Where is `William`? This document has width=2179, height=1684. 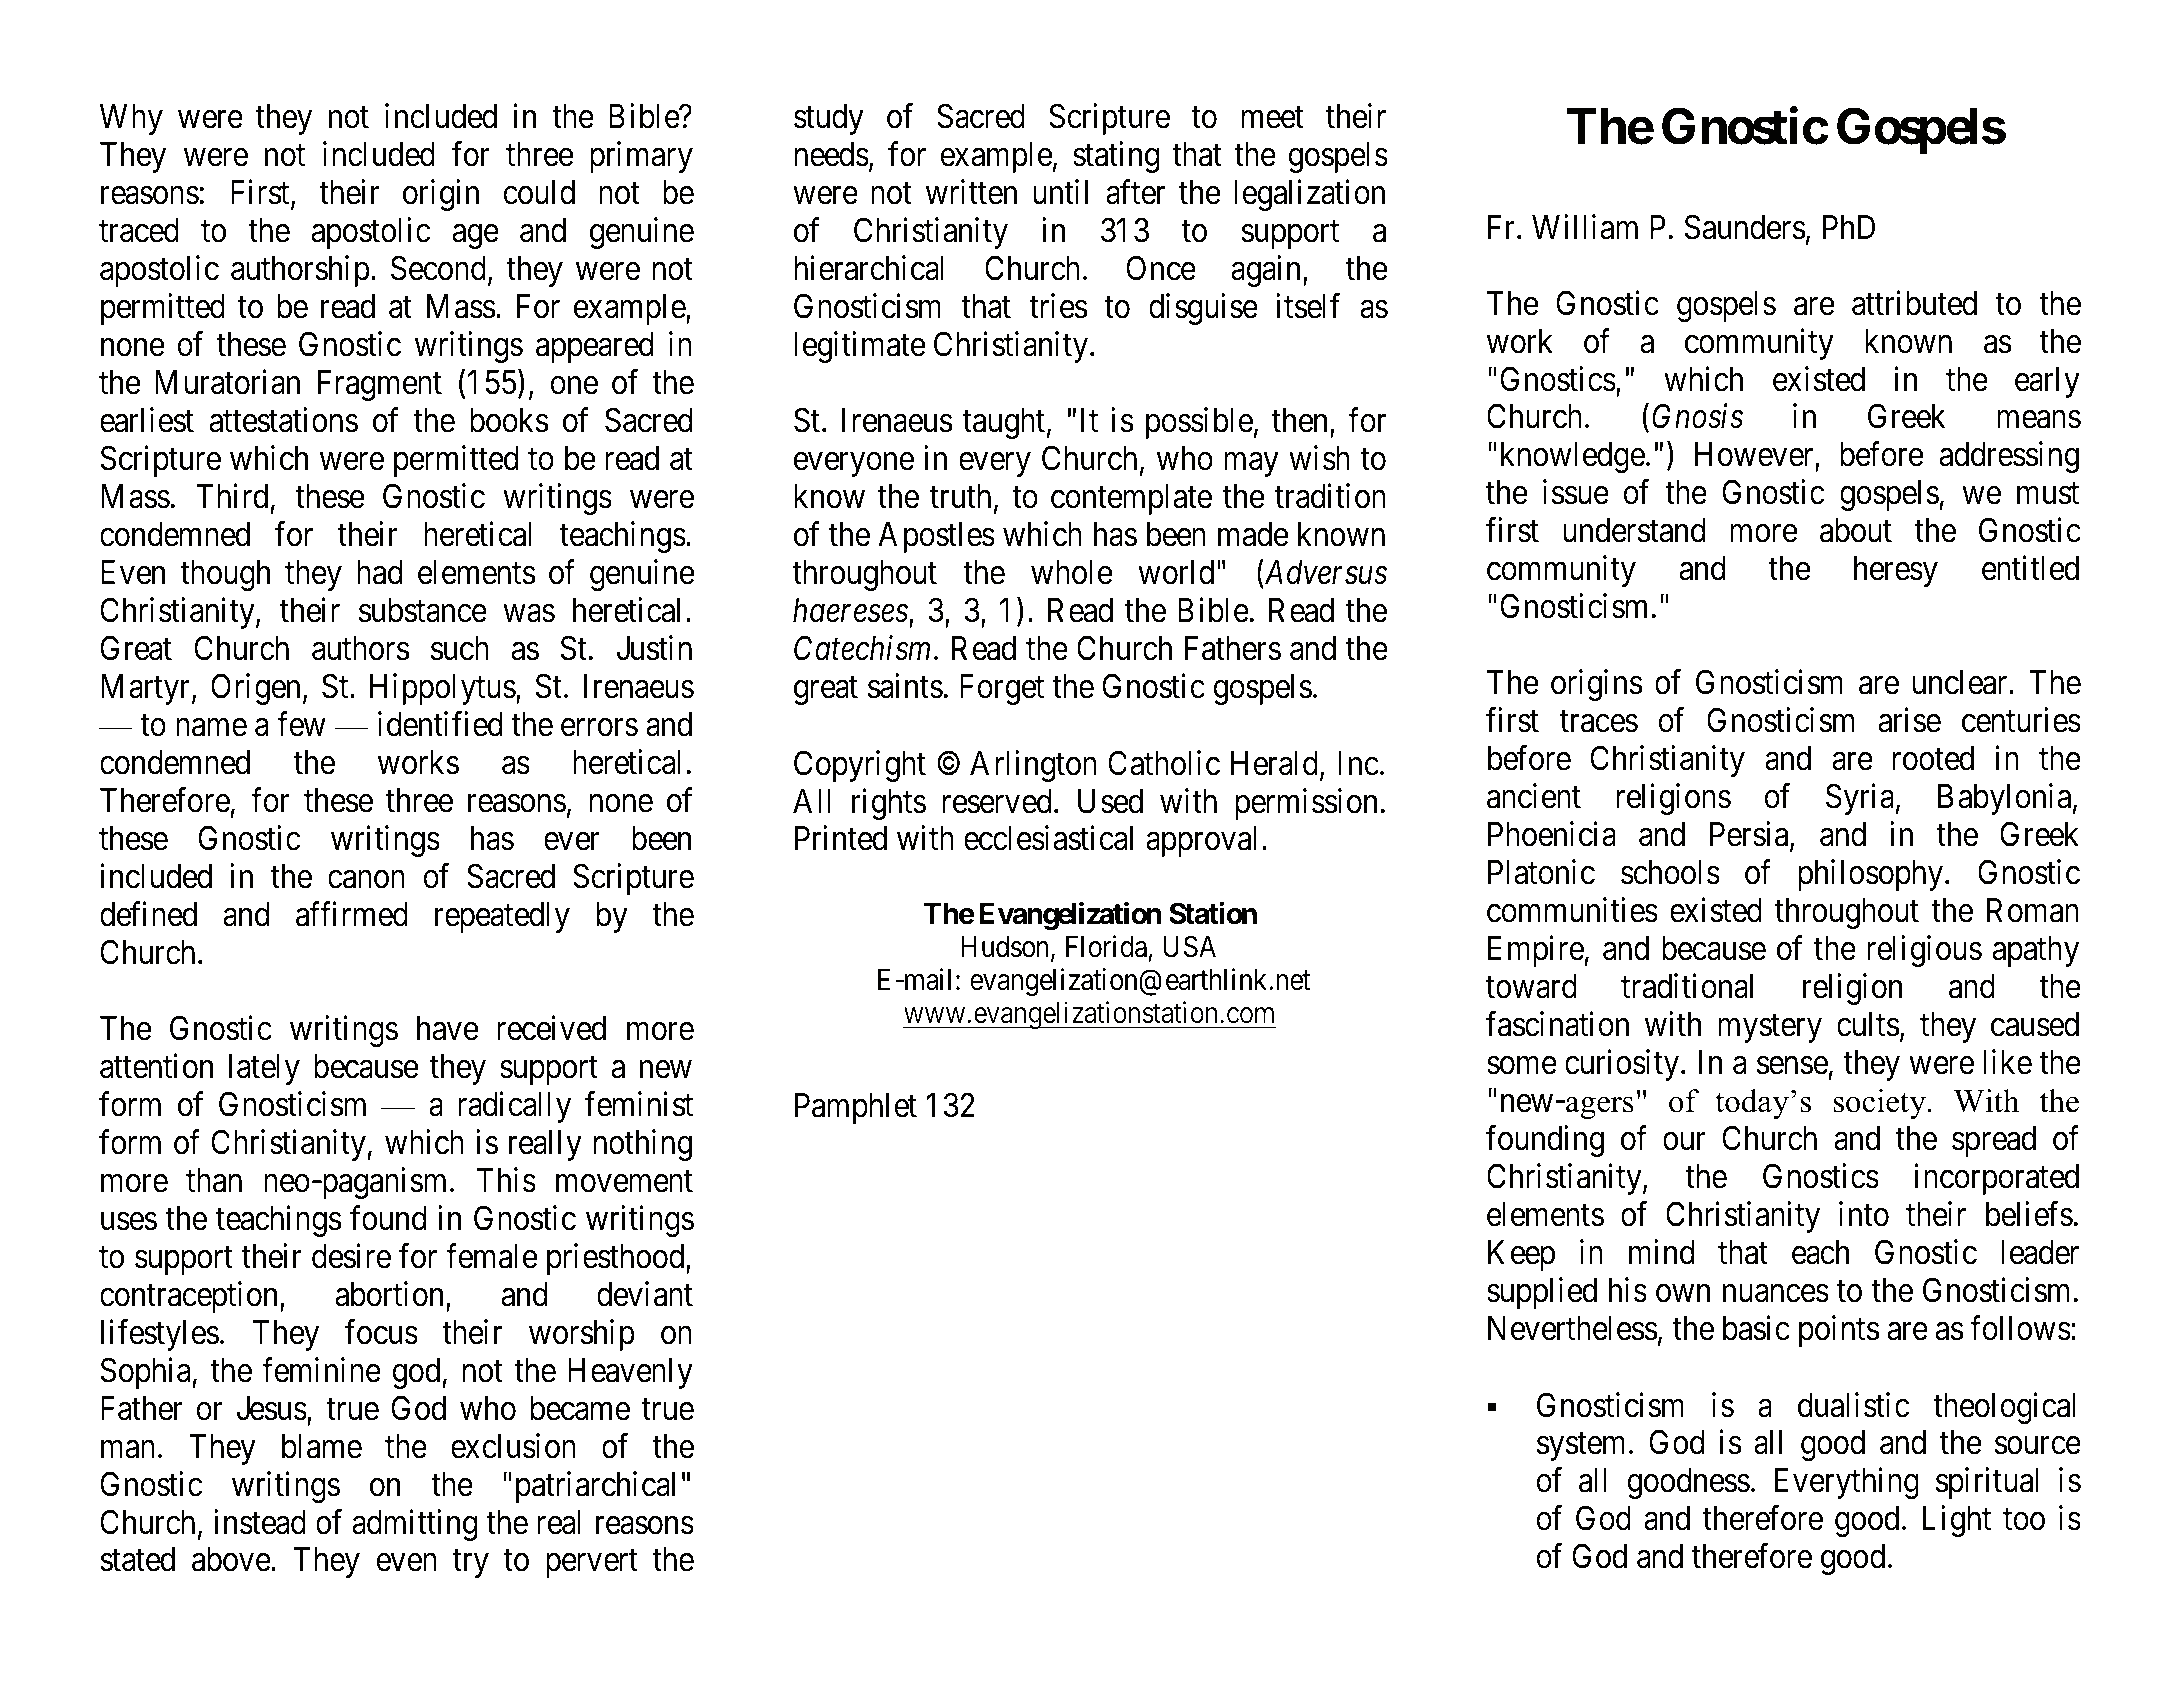 William is located at coordinates (1585, 227).
